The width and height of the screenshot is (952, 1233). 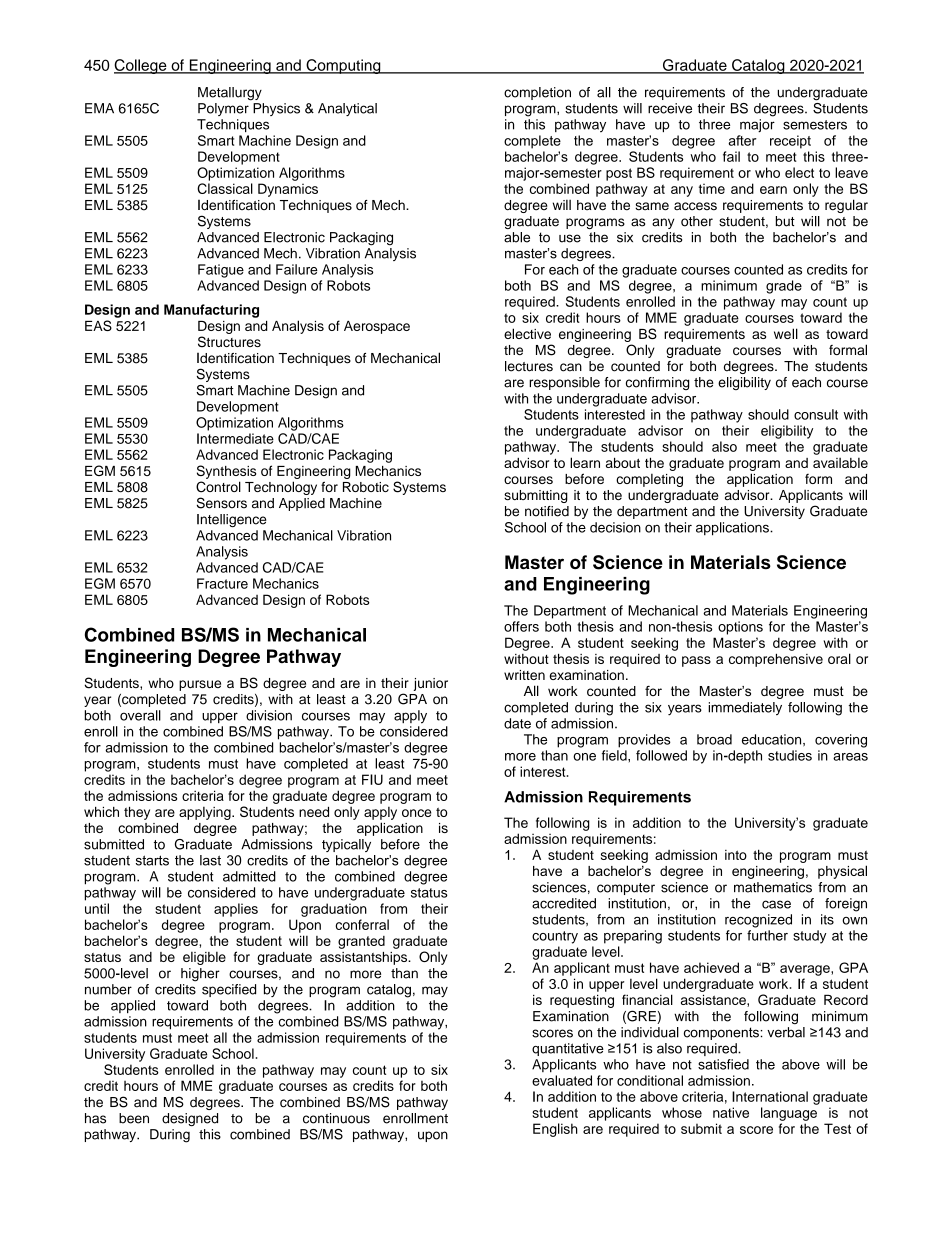 I want to click on completion, so click(x=537, y=93).
